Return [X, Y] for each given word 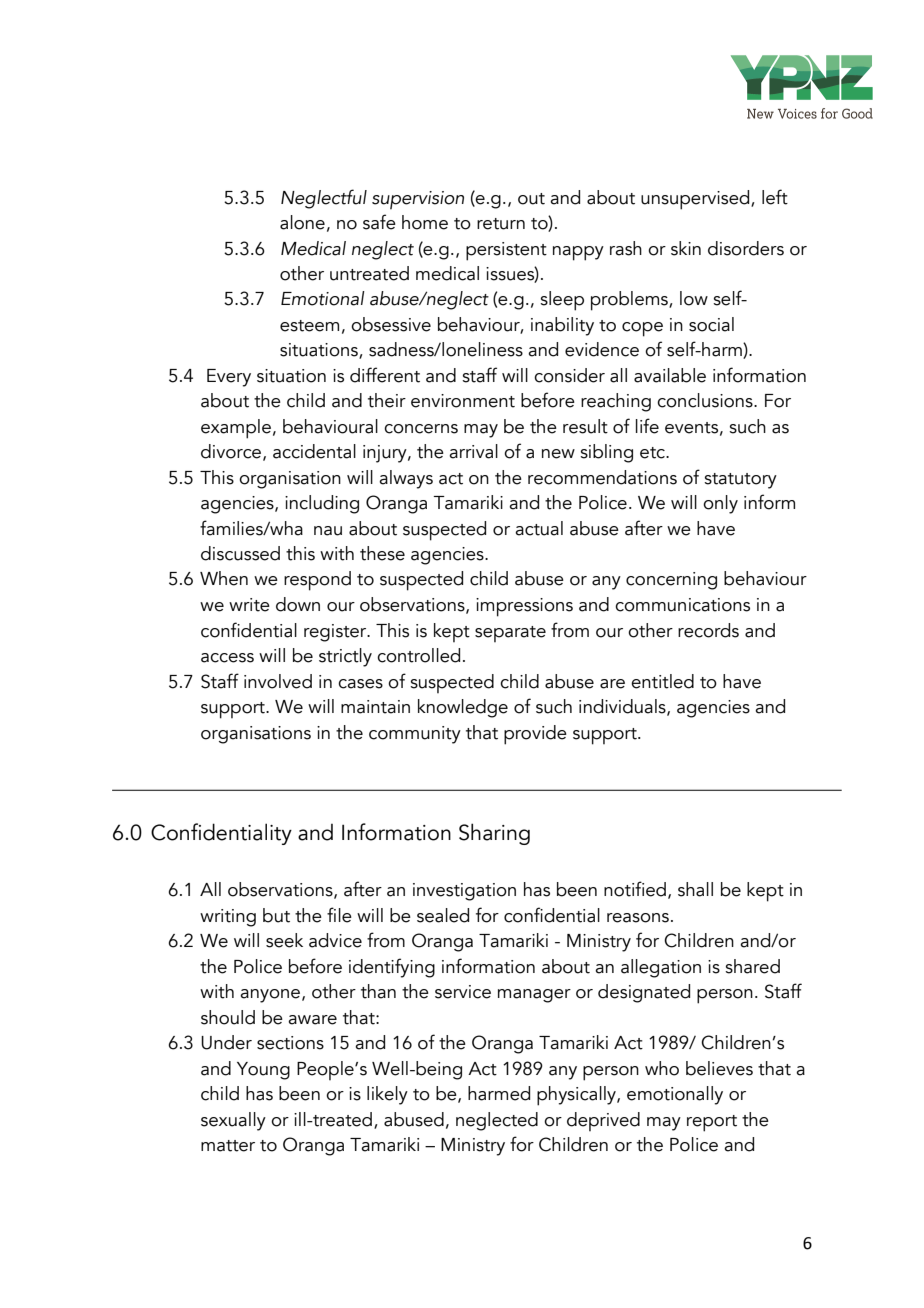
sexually [233, 1121]
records [708, 630]
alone [302, 222]
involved [278, 681]
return [501, 224]
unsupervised [696, 200]
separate [510, 634]
